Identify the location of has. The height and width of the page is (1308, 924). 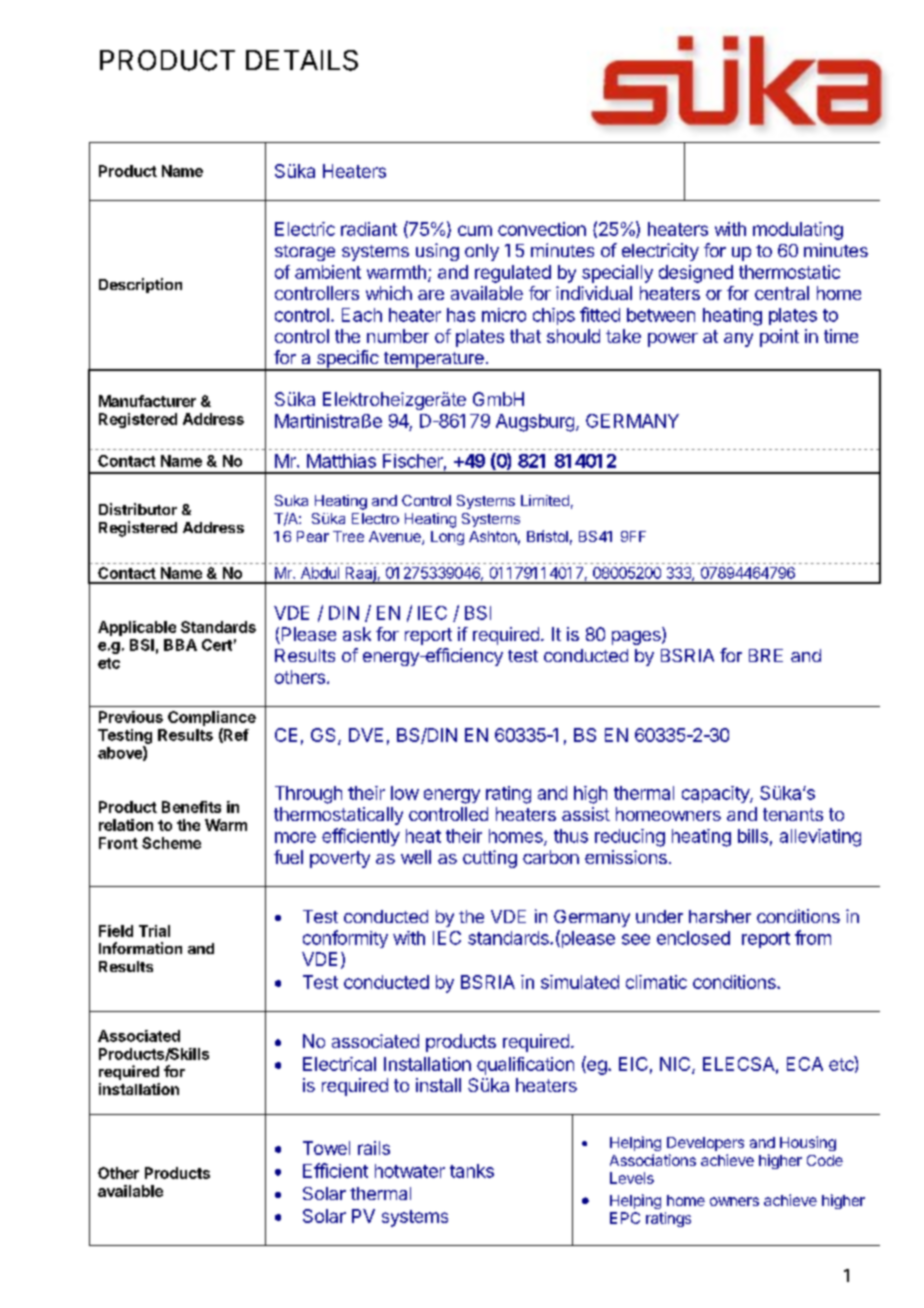
(461, 315).
